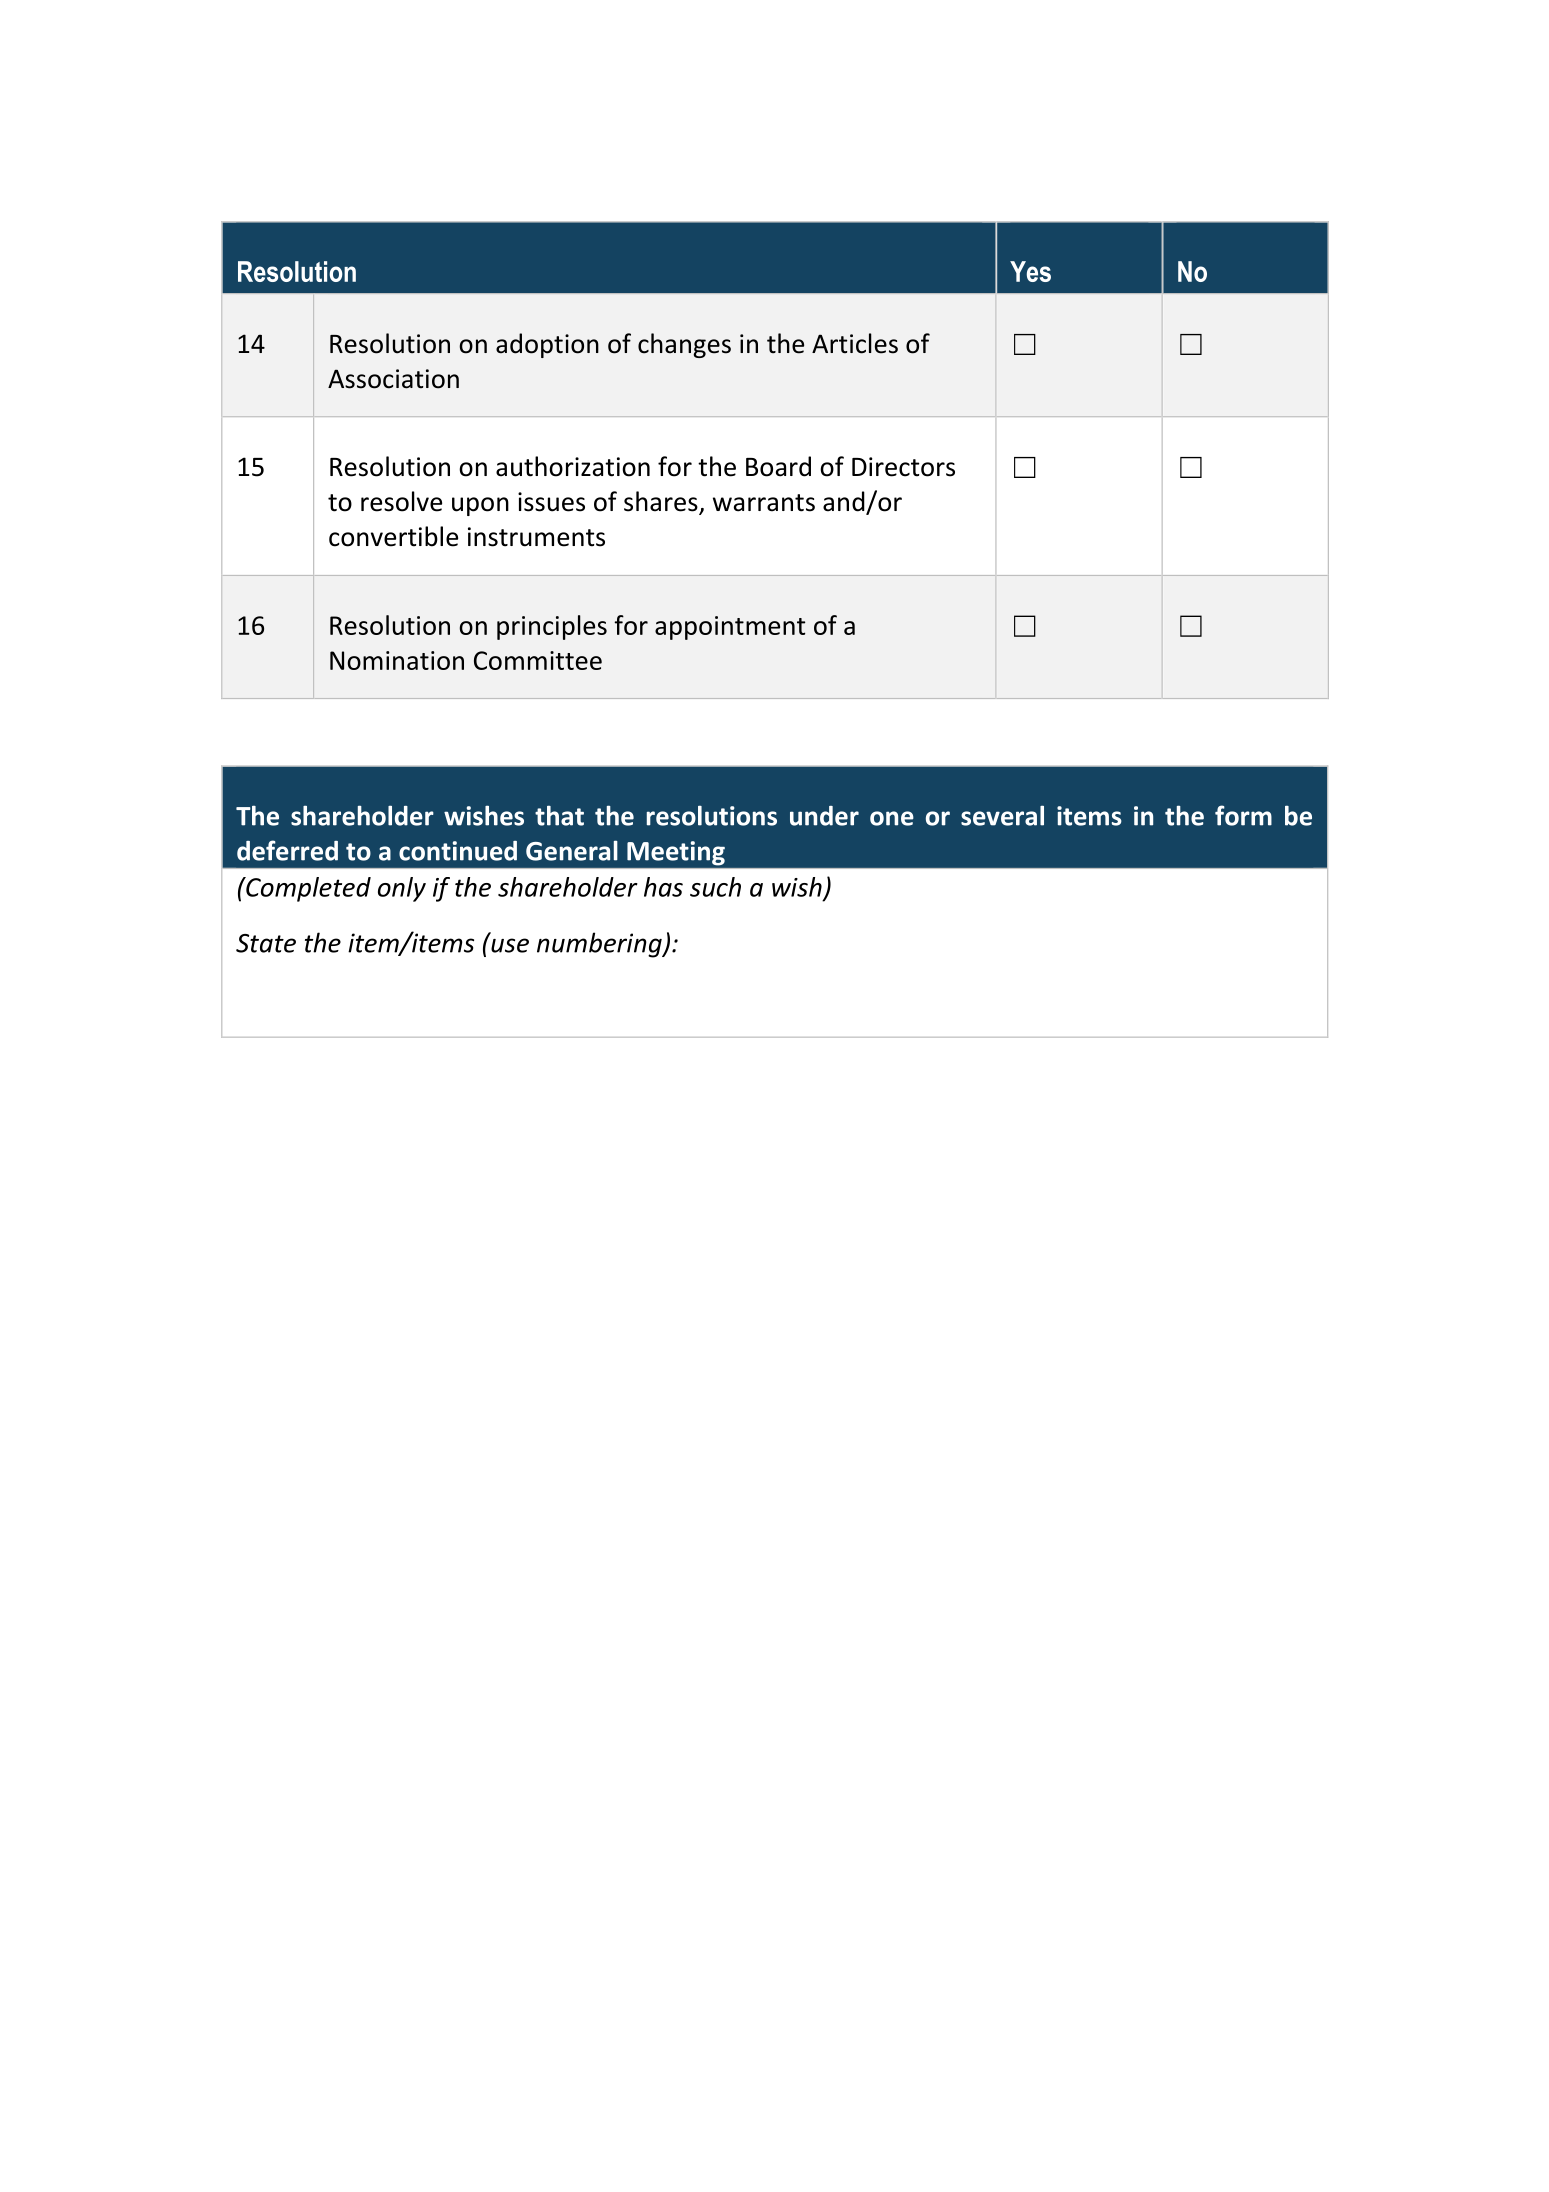 The image size is (1549, 2192). Describe the element at coordinates (903, 467) in the document. I see `Directors` at that location.
